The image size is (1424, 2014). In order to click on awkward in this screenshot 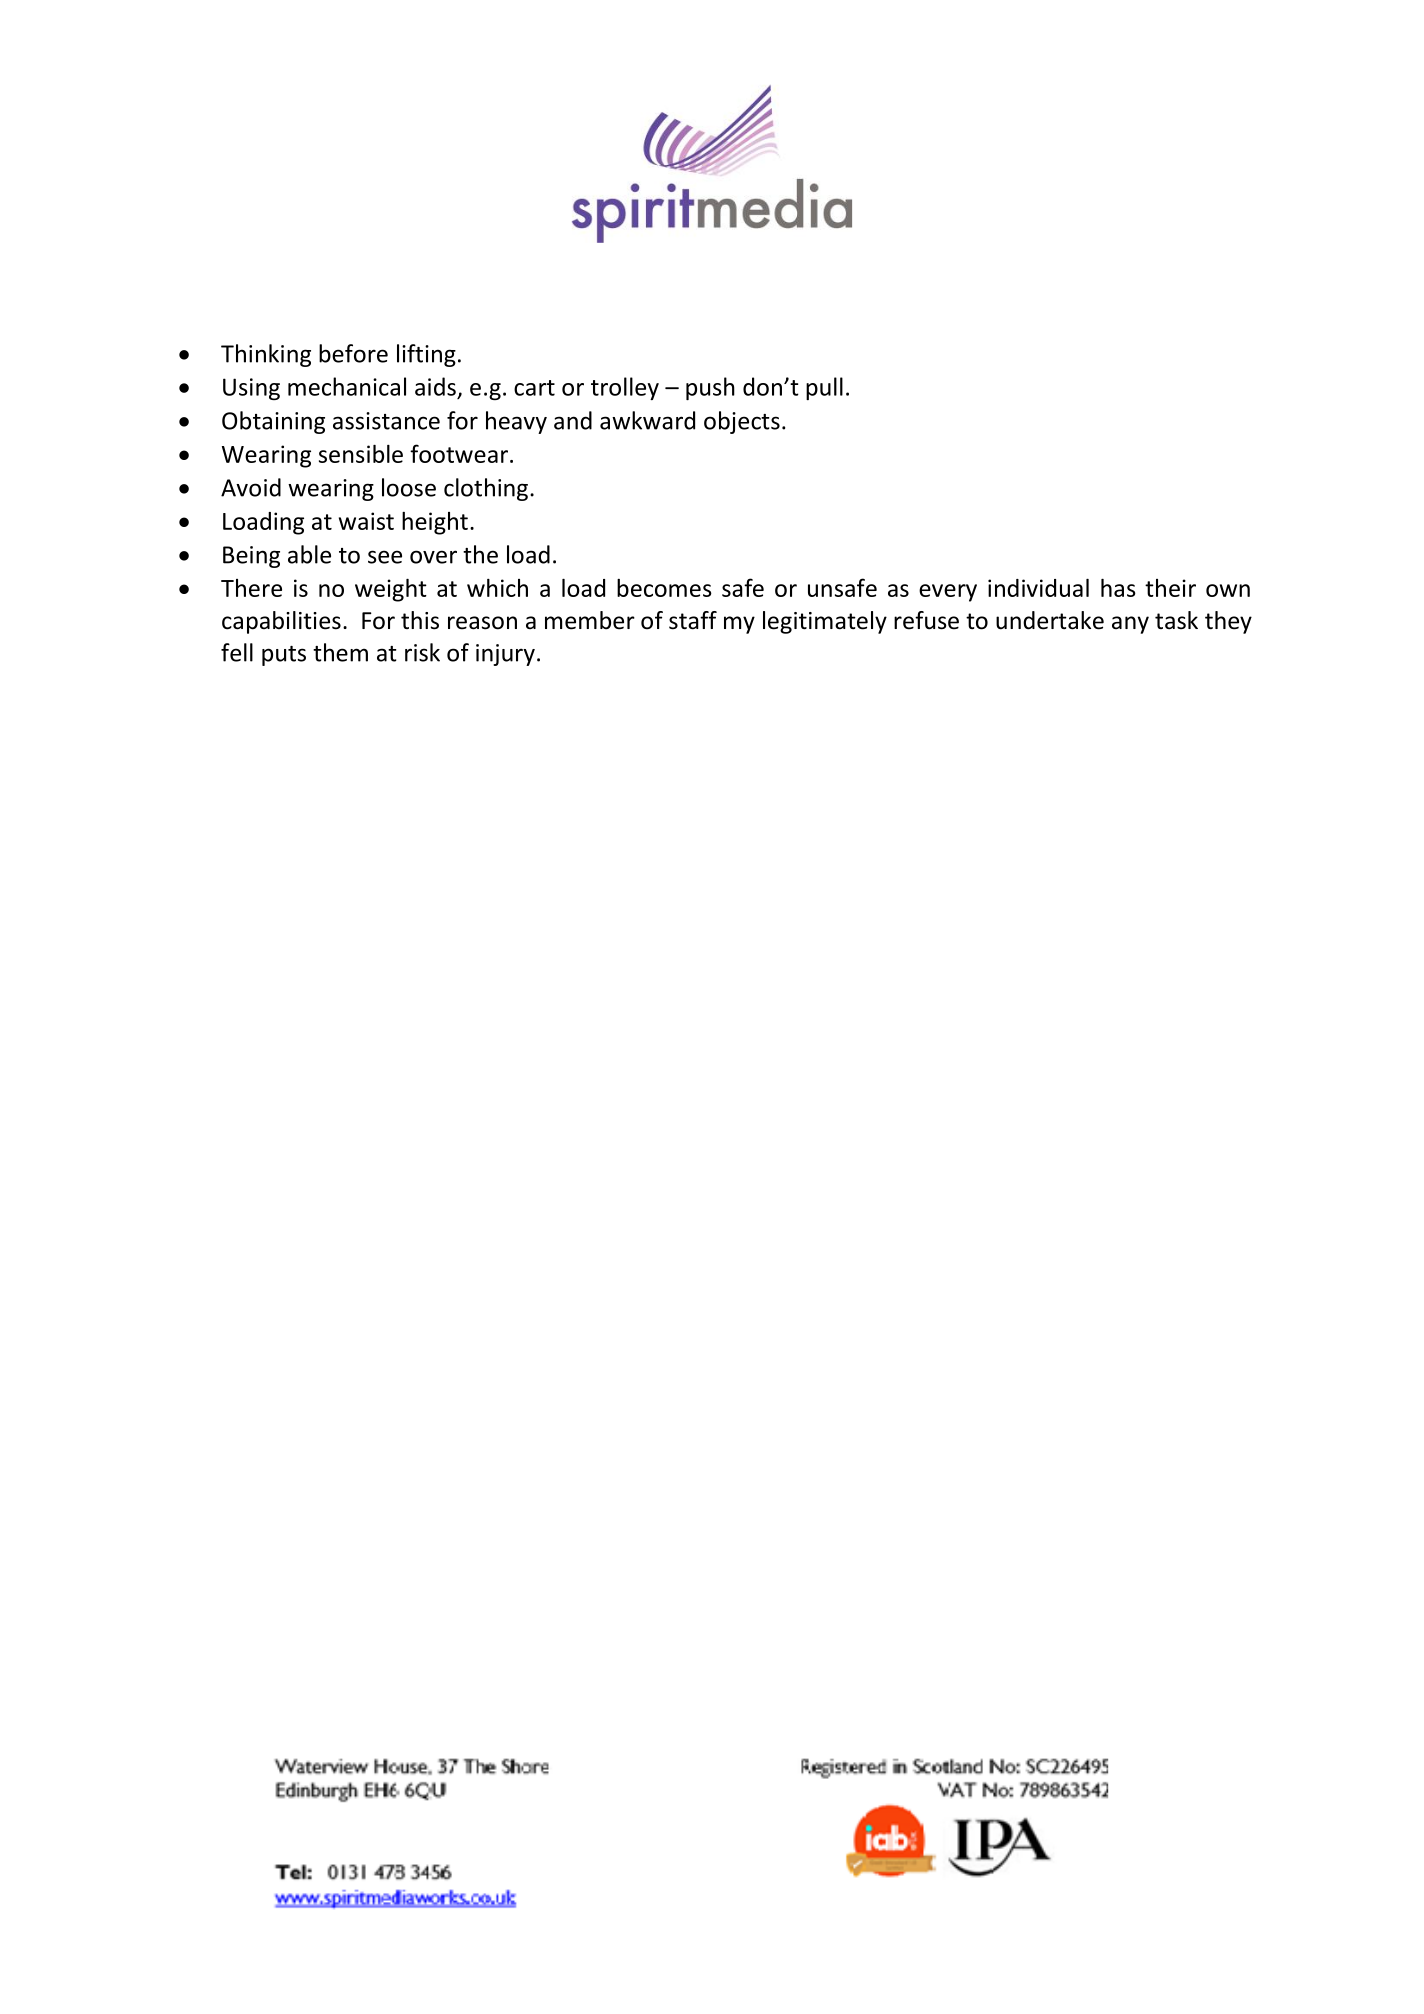, I will do `click(647, 420)`.
